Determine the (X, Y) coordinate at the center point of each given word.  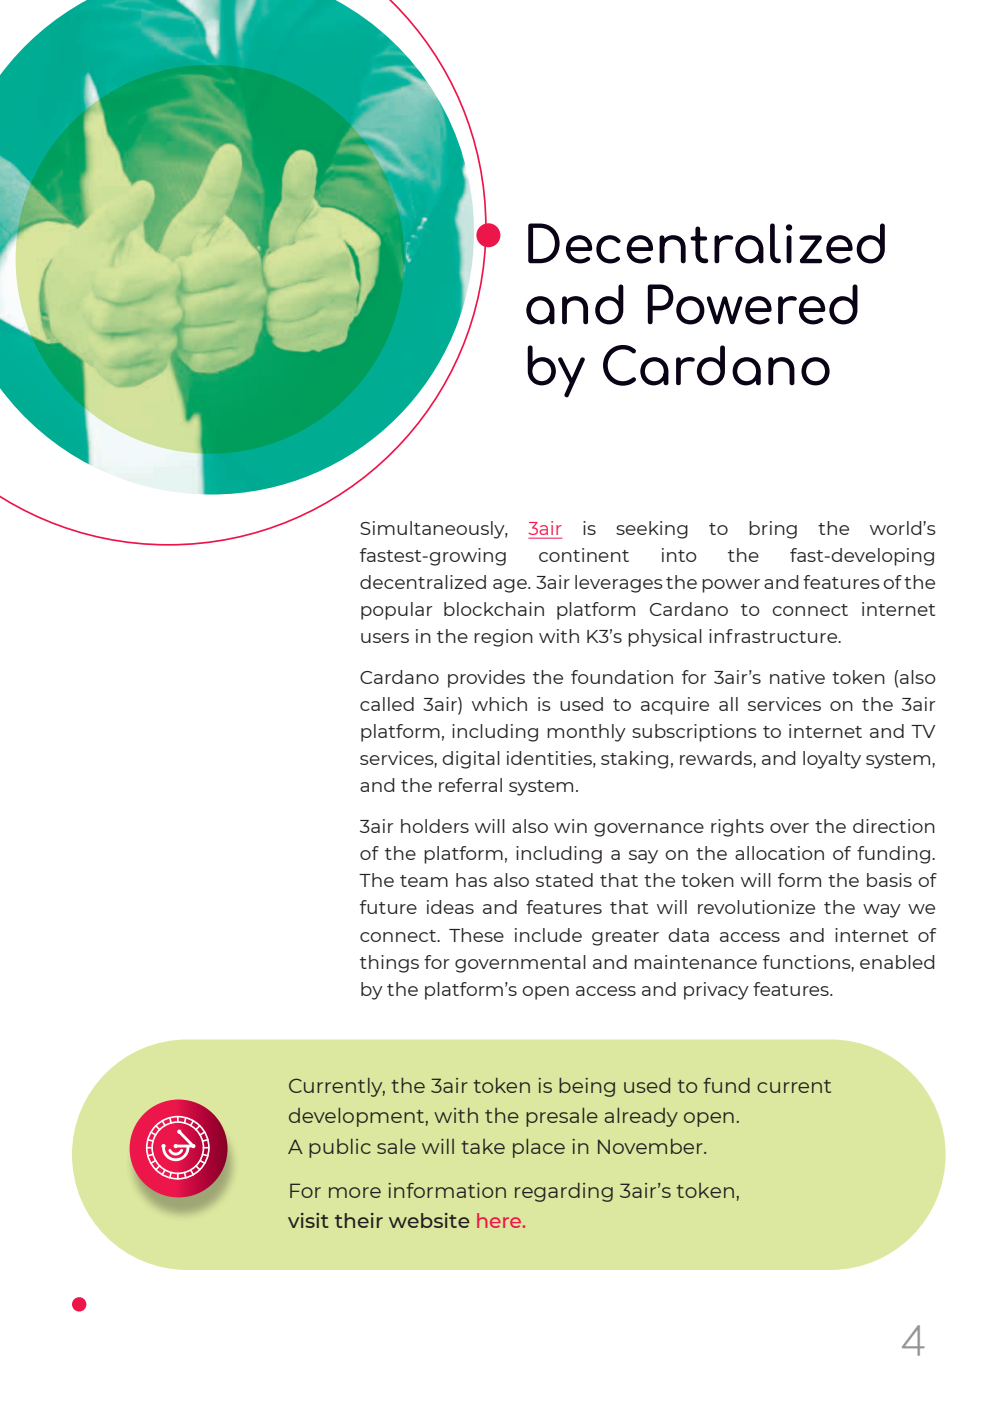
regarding (564, 1192)
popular (396, 611)
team (424, 881)
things (389, 964)
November (651, 1146)
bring (773, 530)
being (587, 1087)
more (355, 1192)
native (797, 677)
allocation (779, 853)
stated (564, 880)
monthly (586, 733)
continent (584, 555)
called (387, 704)
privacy (716, 991)
